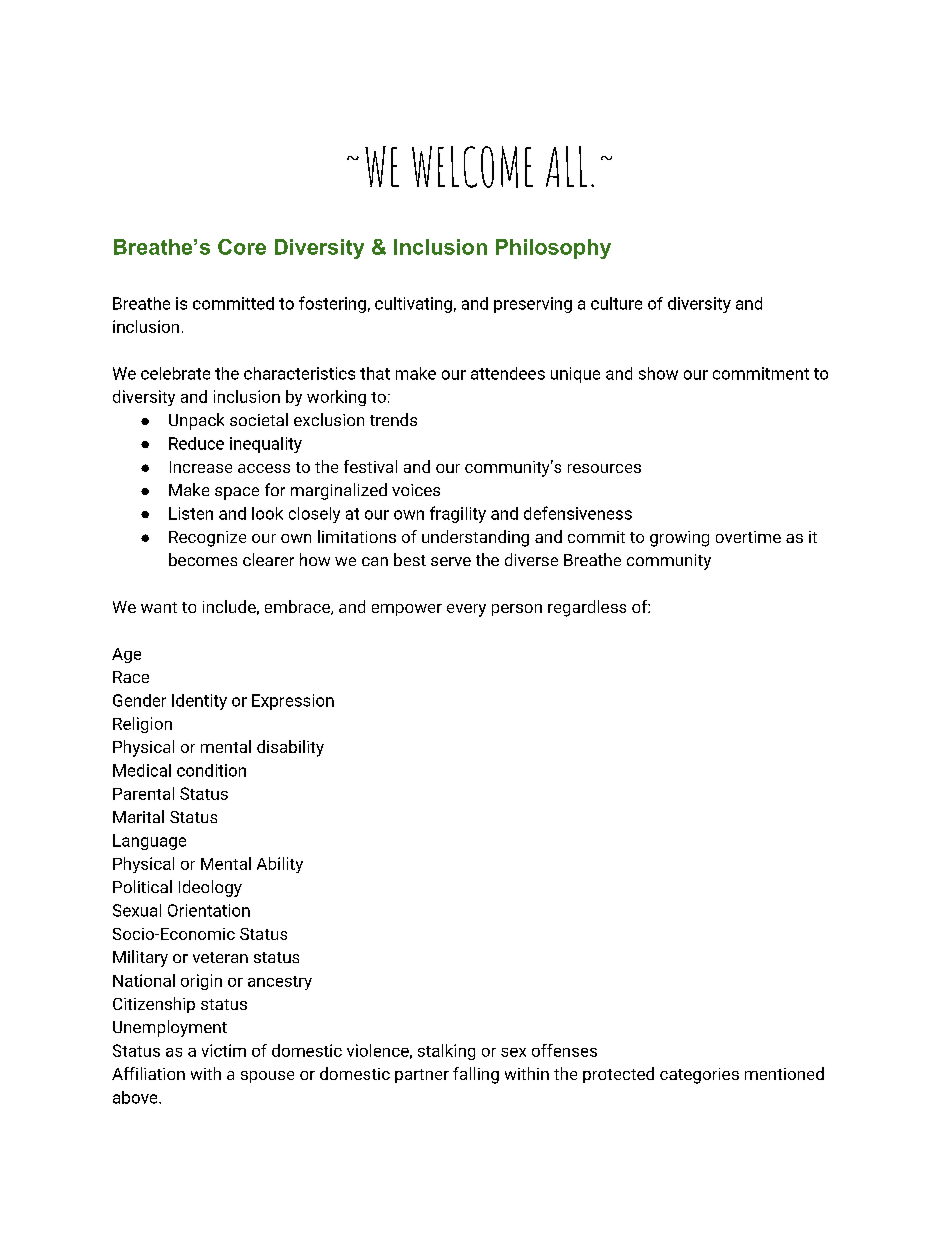 This screenshot has width=952, height=1233. What do you see at coordinates (413, 305) in the screenshot?
I see `cultivating` at bounding box center [413, 305].
